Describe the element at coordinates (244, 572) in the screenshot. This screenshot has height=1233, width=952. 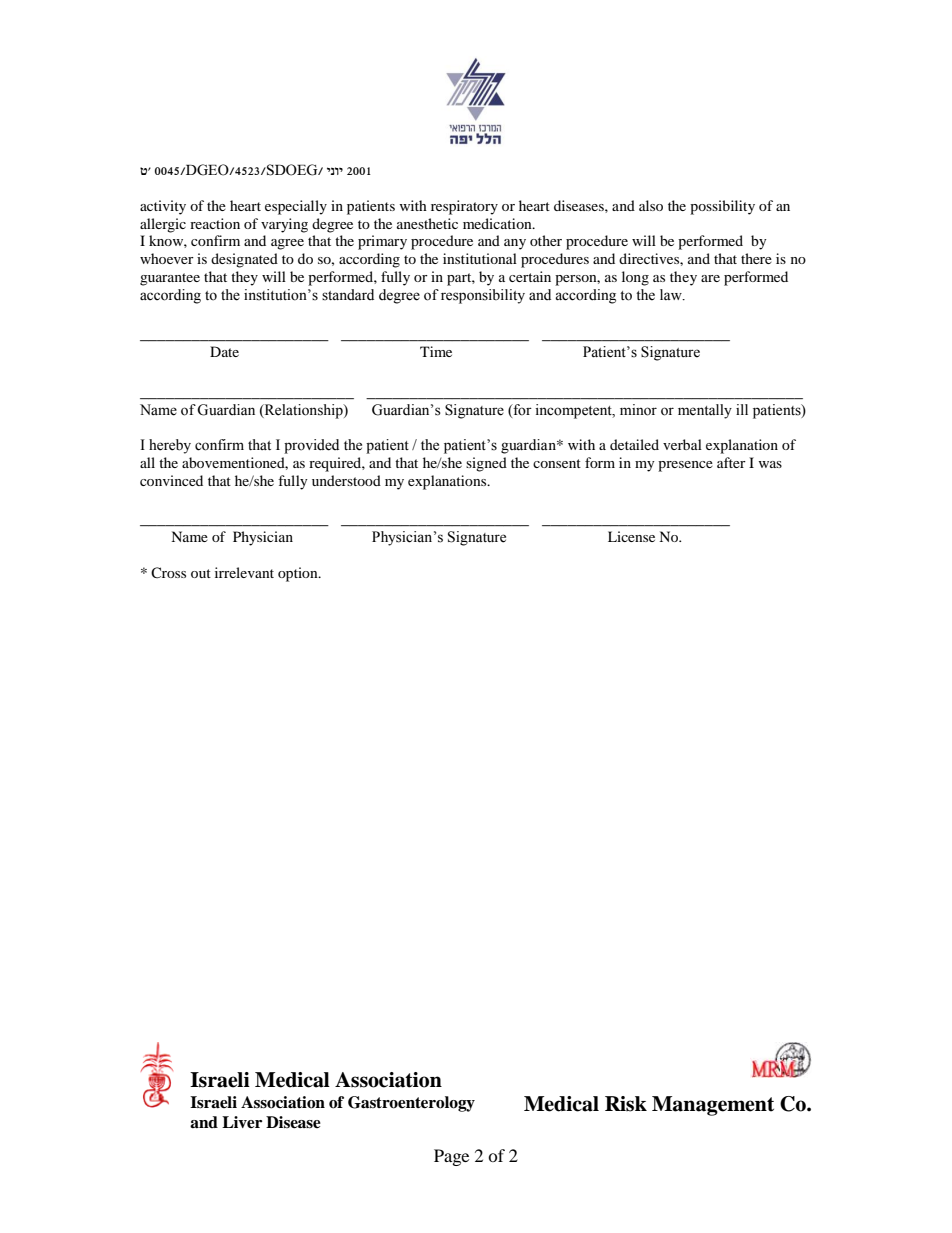
I see `irrelevant` at that location.
